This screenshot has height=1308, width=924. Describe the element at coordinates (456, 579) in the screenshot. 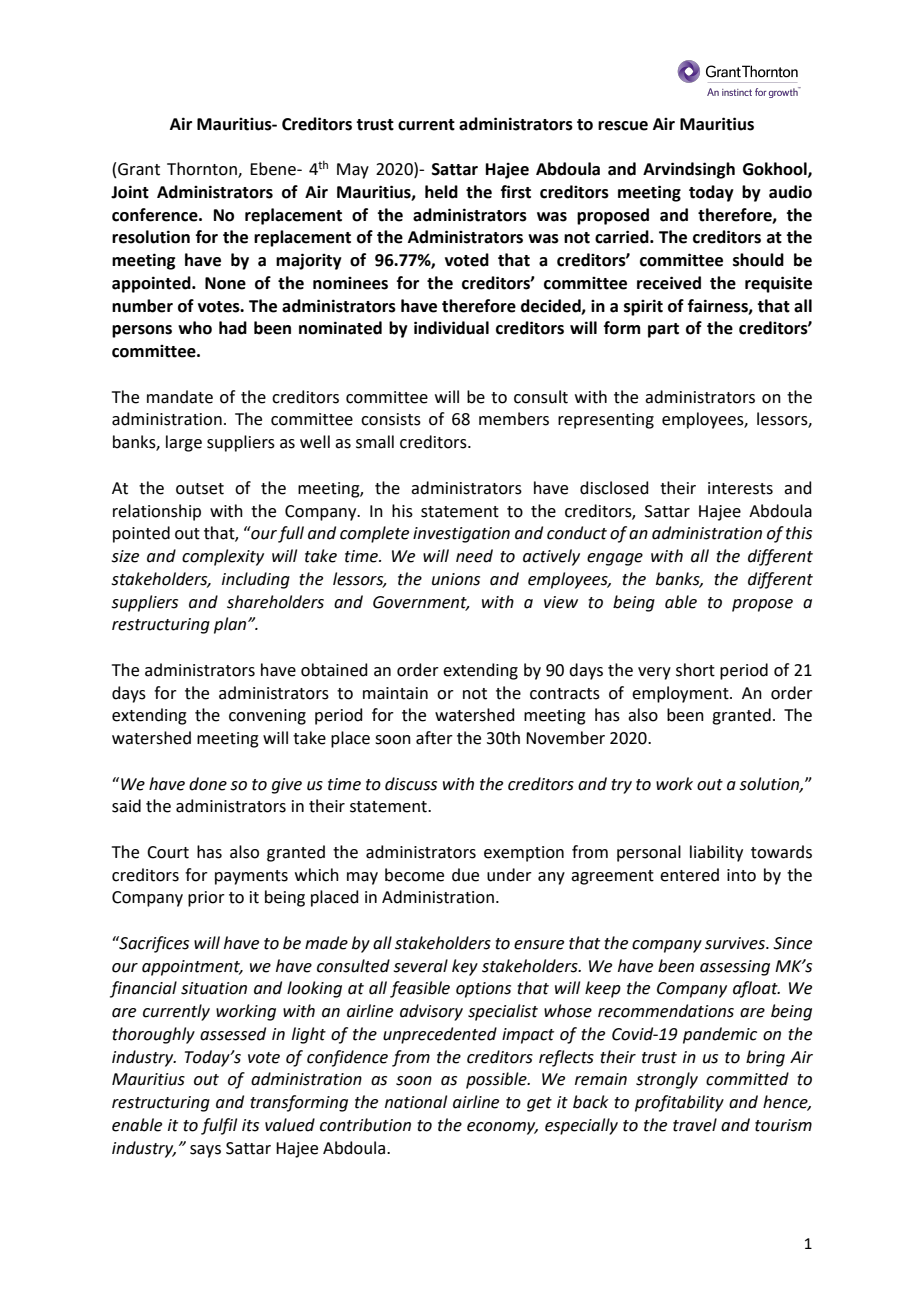

I see `unions` at that location.
